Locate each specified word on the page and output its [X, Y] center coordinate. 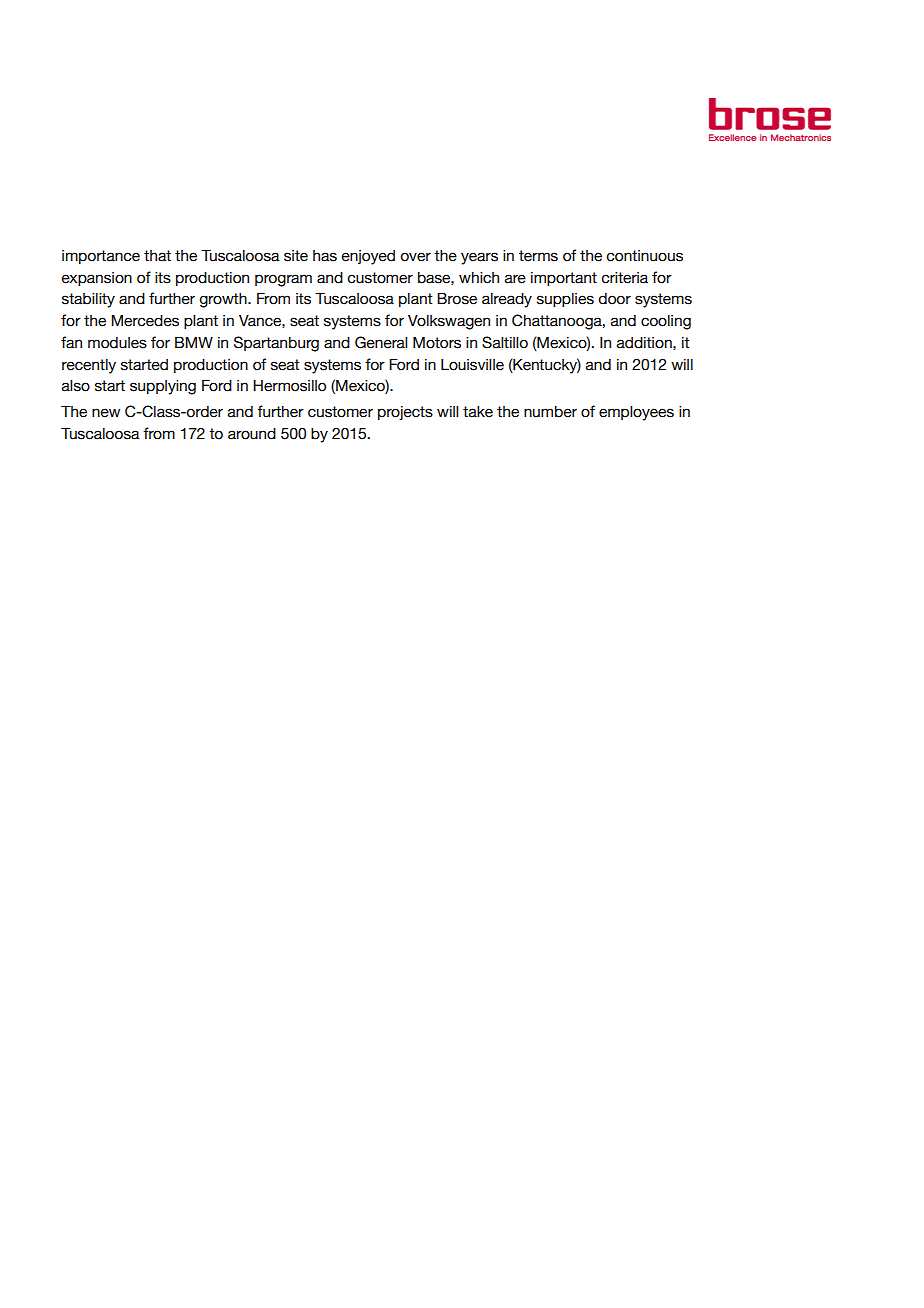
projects [405, 413]
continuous [644, 256]
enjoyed [368, 257]
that [157, 256]
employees [636, 413]
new [106, 413]
